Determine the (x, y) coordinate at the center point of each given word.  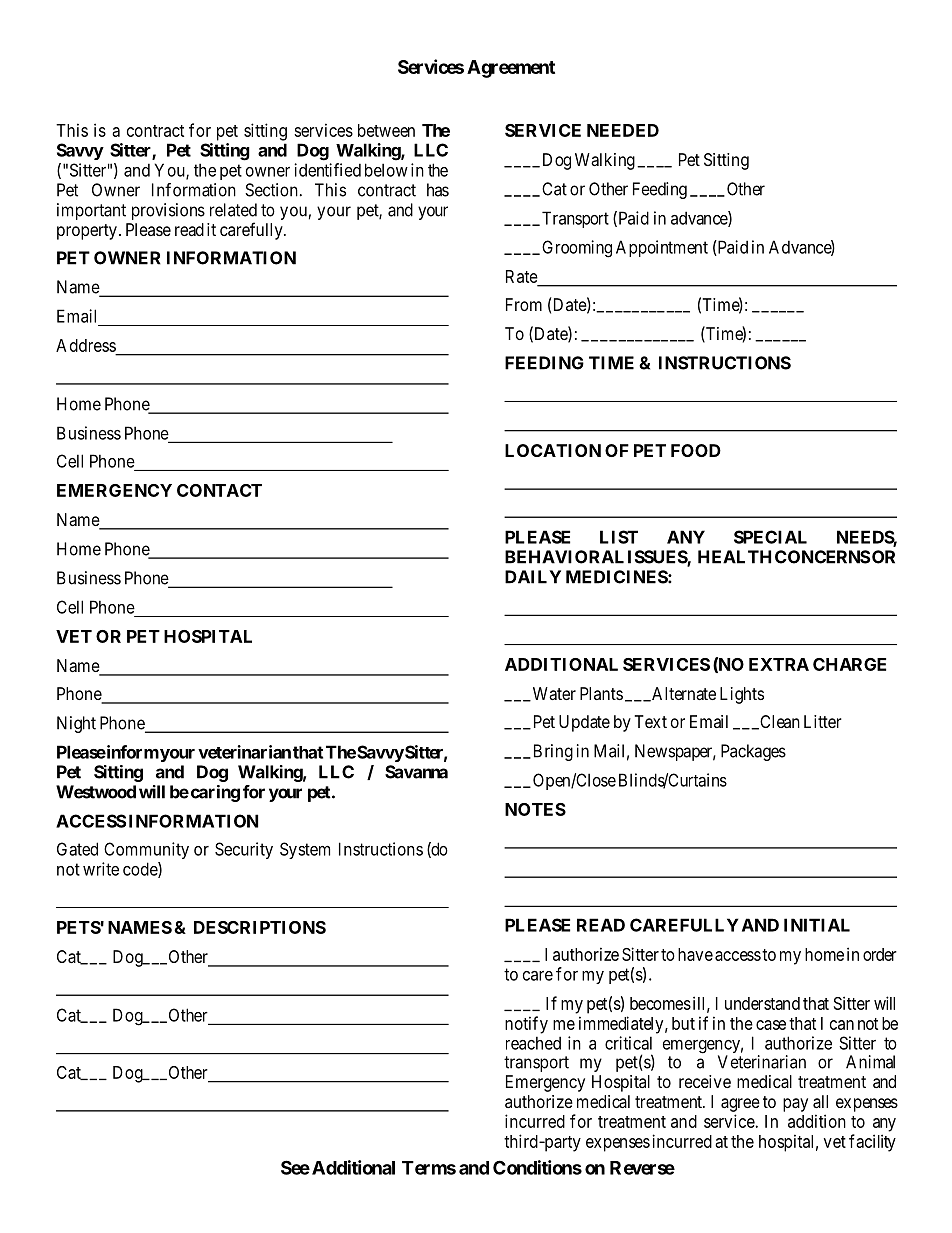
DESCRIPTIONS (260, 927)
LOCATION (553, 450)
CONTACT (219, 490)
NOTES (535, 809)
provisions (168, 211)
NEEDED (623, 130)
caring (214, 793)
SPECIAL (770, 537)
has (438, 190)
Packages (753, 752)
